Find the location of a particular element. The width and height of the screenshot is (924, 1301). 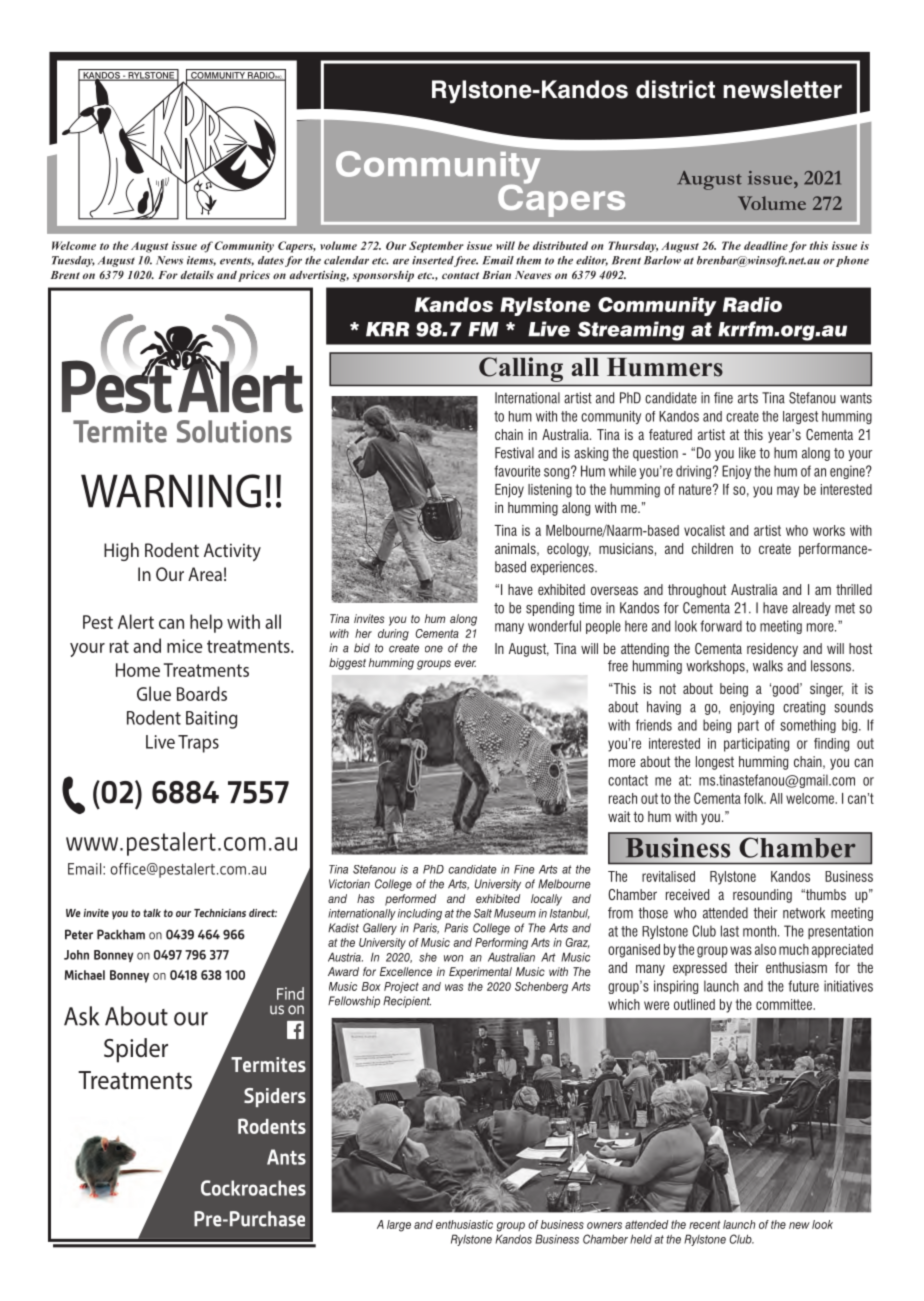

Cockroaches is located at coordinates (253, 1188).
